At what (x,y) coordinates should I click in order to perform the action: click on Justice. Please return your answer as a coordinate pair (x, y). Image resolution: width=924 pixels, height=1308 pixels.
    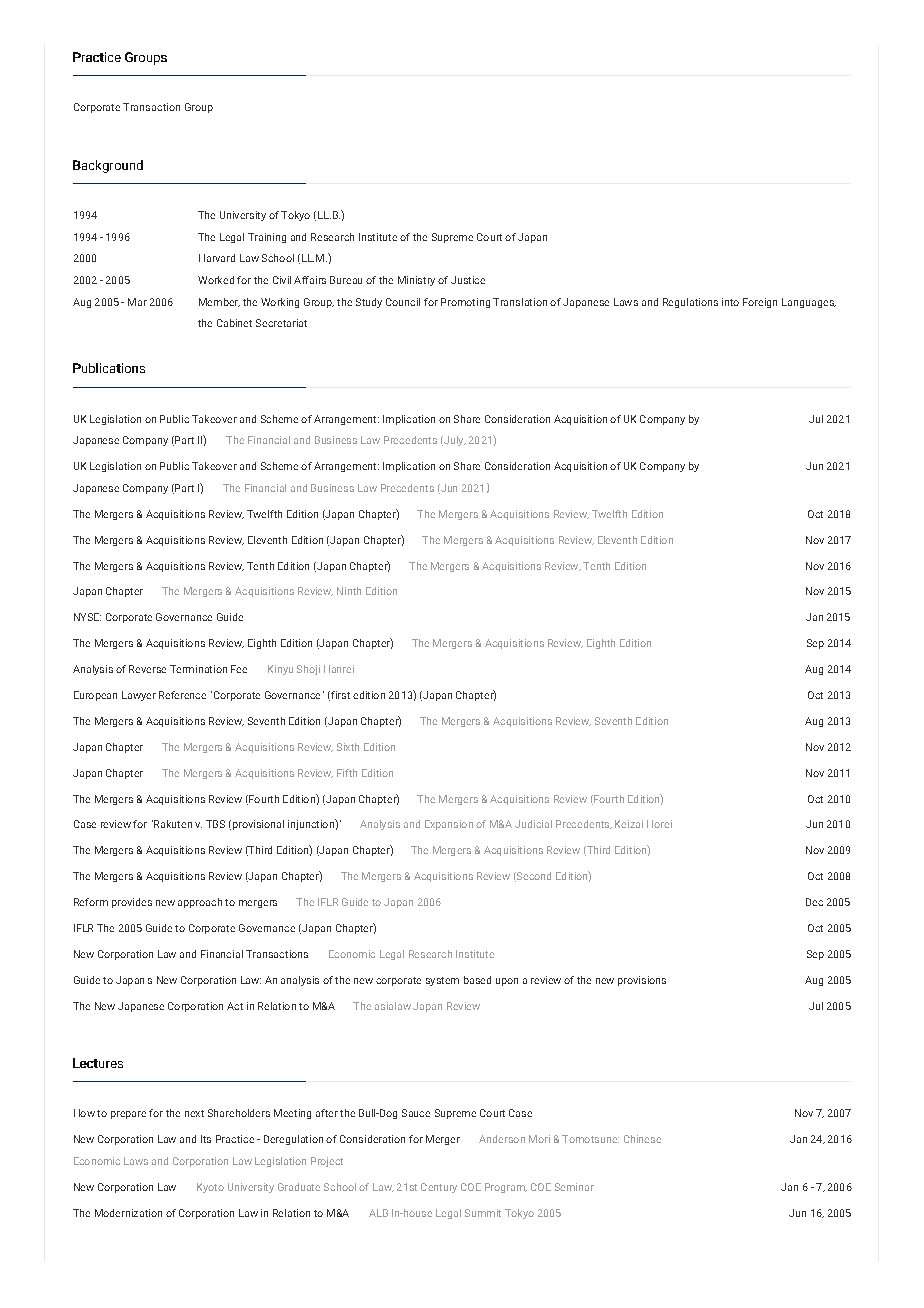
    Looking at the image, I should click on (468, 280).
